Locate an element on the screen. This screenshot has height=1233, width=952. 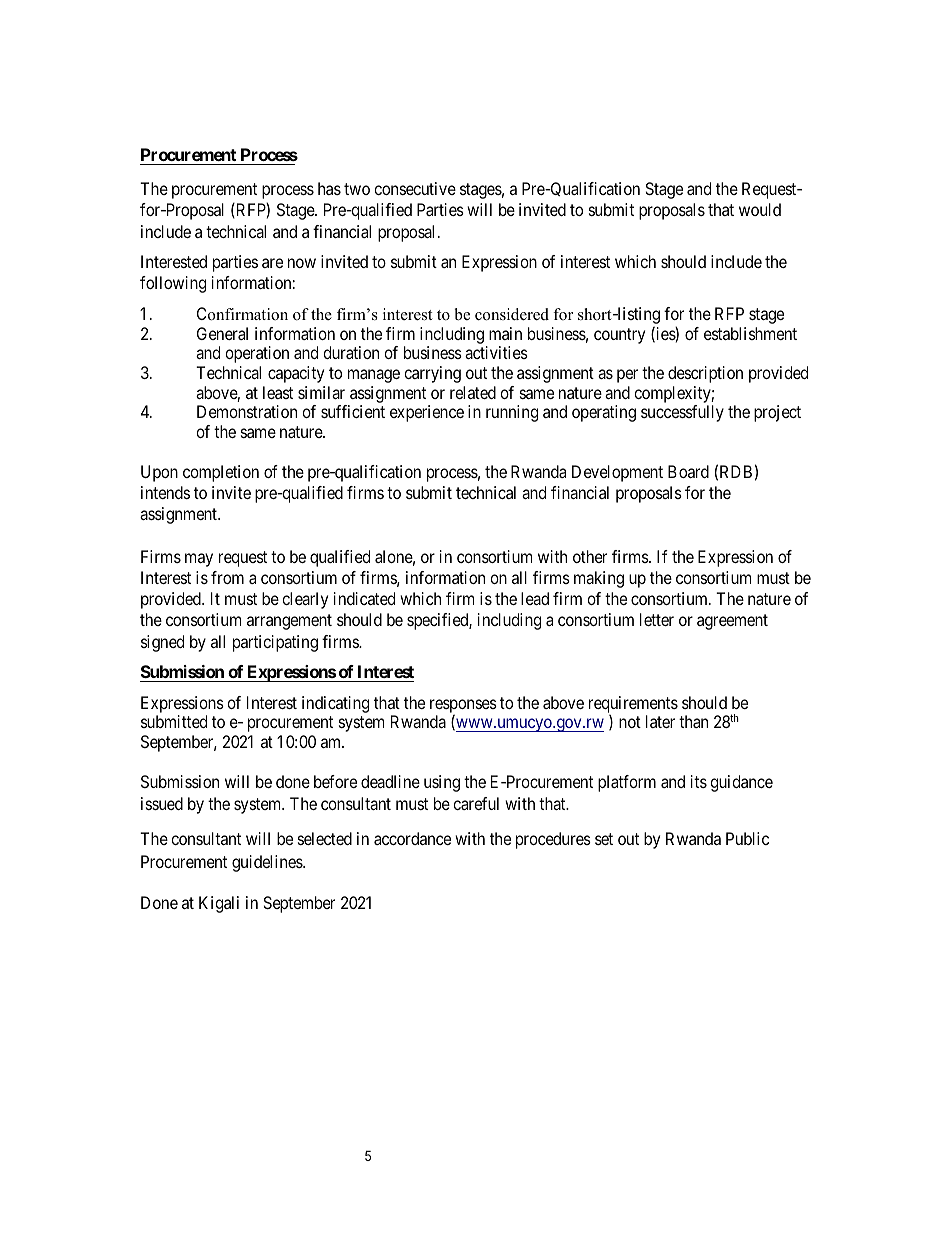
indicating is located at coordinates (335, 704).
